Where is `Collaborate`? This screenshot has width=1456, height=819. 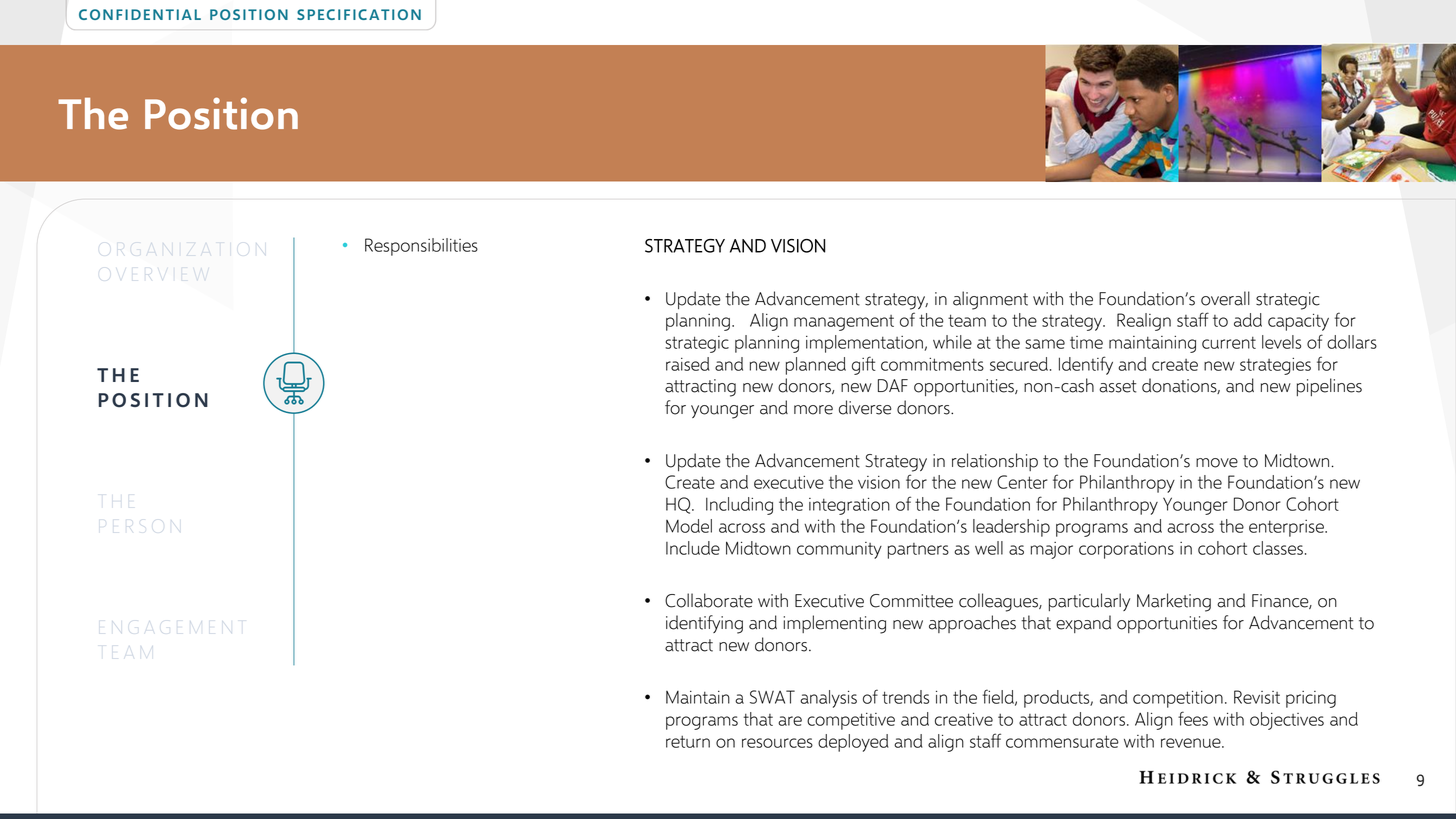
Collaborate is located at coordinates (709, 600).
